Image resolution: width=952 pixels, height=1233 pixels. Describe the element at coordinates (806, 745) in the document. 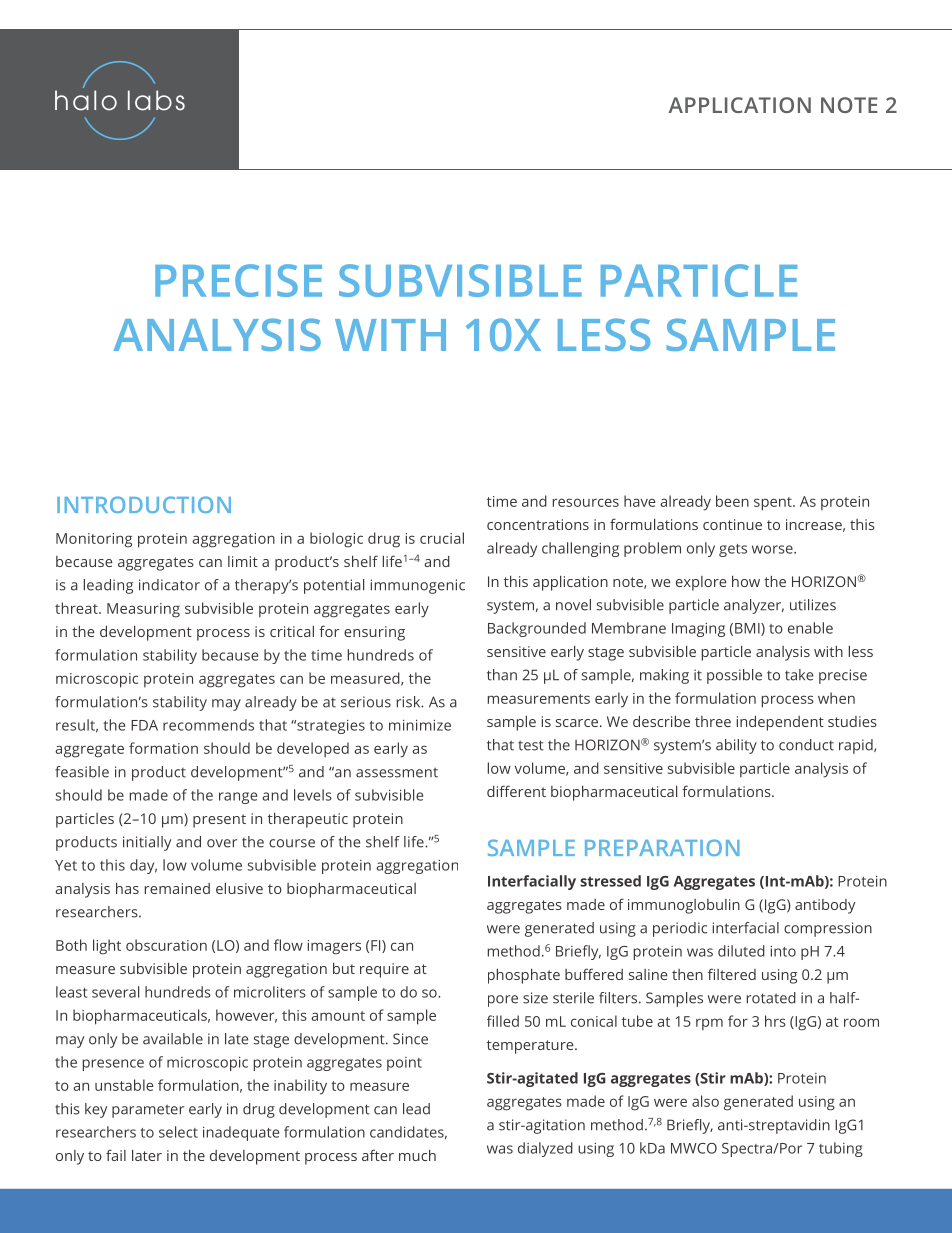

I see `conduct` at that location.
